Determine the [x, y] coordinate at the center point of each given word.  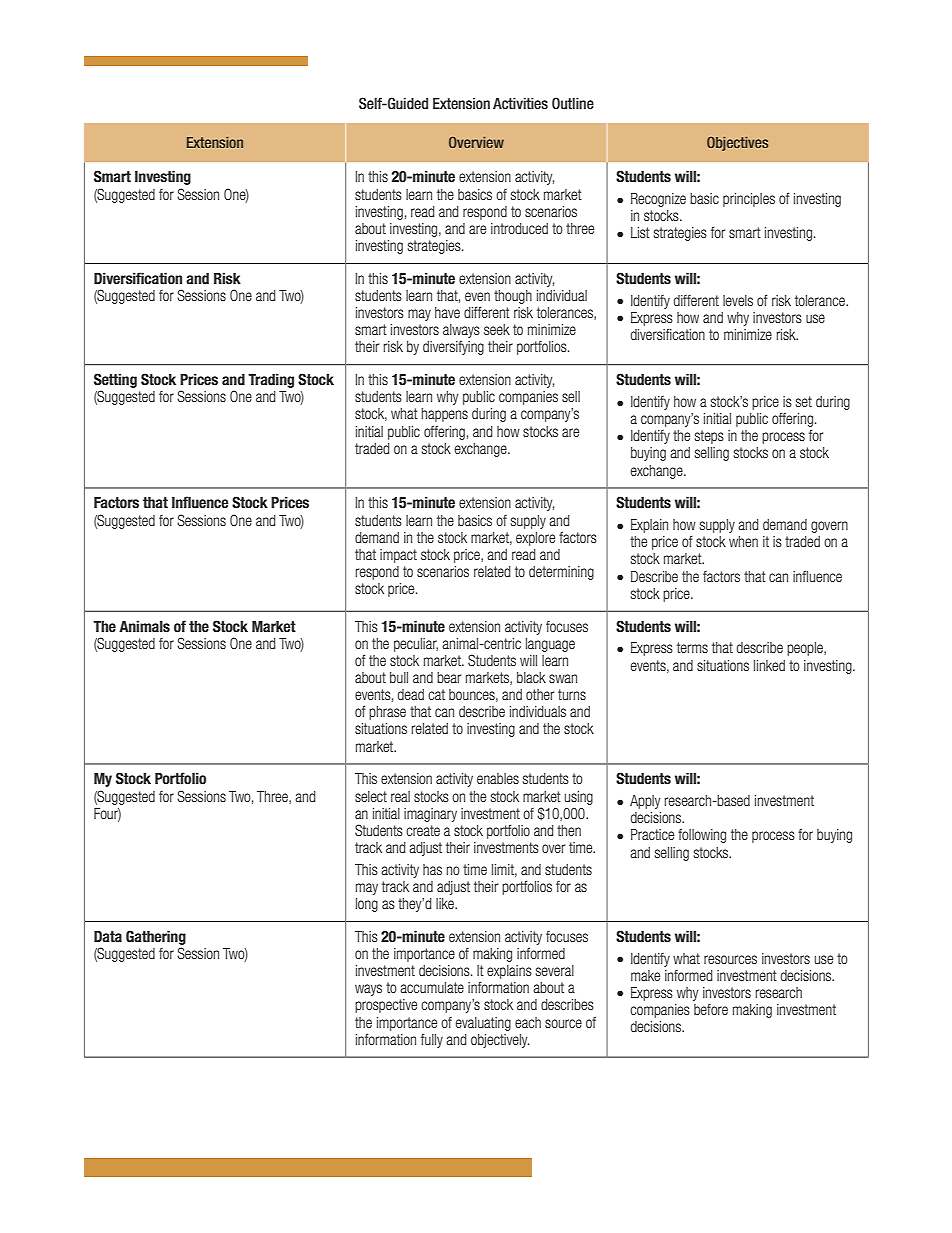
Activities [520, 103]
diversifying [453, 348]
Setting [115, 382]
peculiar [416, 645]
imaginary [430, 815]
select [371, 796]
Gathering [156, 937]
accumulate [432, 987]
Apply [645, 802]
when [743, 541]
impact [398, 556]
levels [738, 300]
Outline [573, 103]
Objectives [737, 144]
